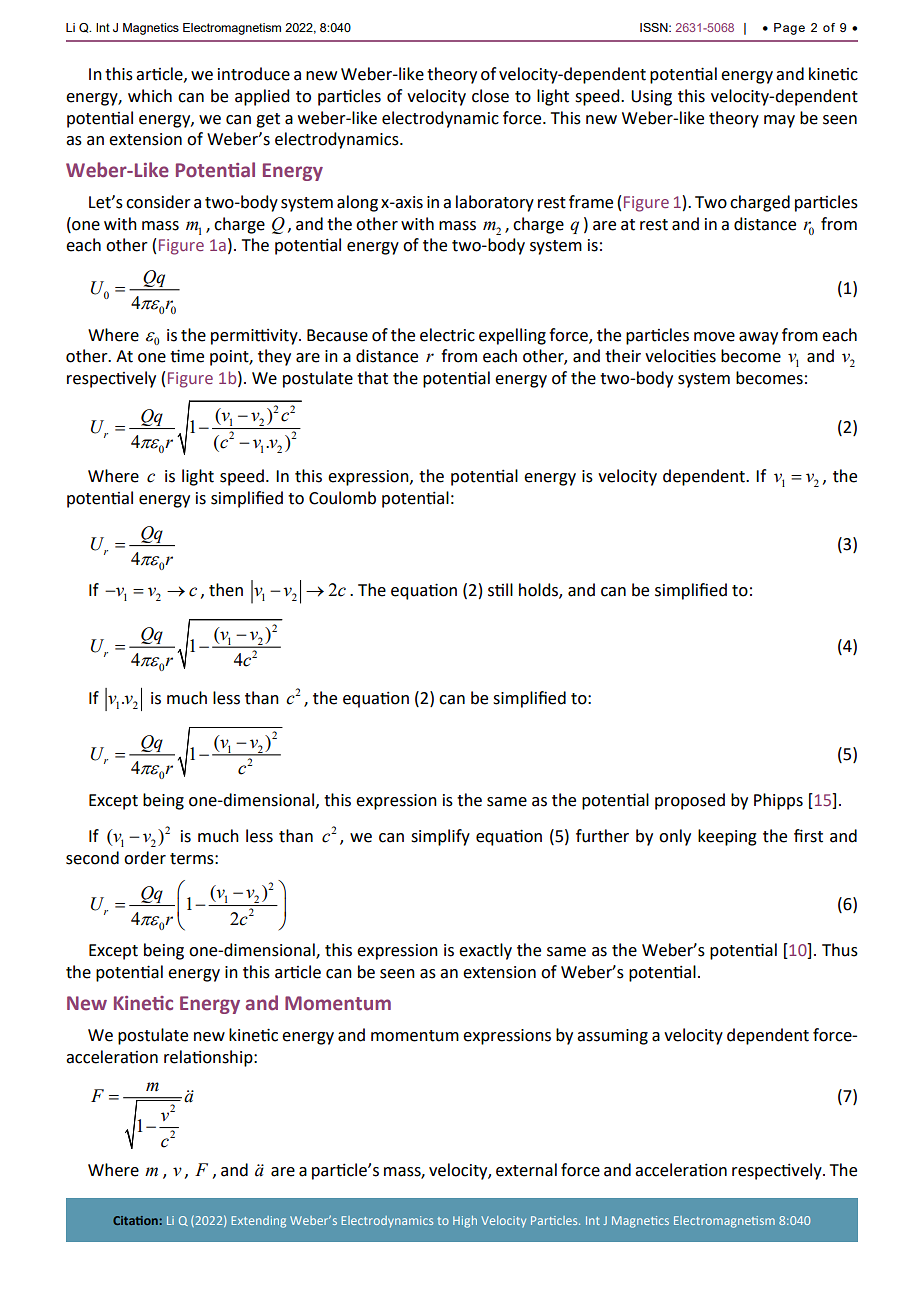 The width and height of the image is (924, 1308). I want to click on still, so click(500, 590).
